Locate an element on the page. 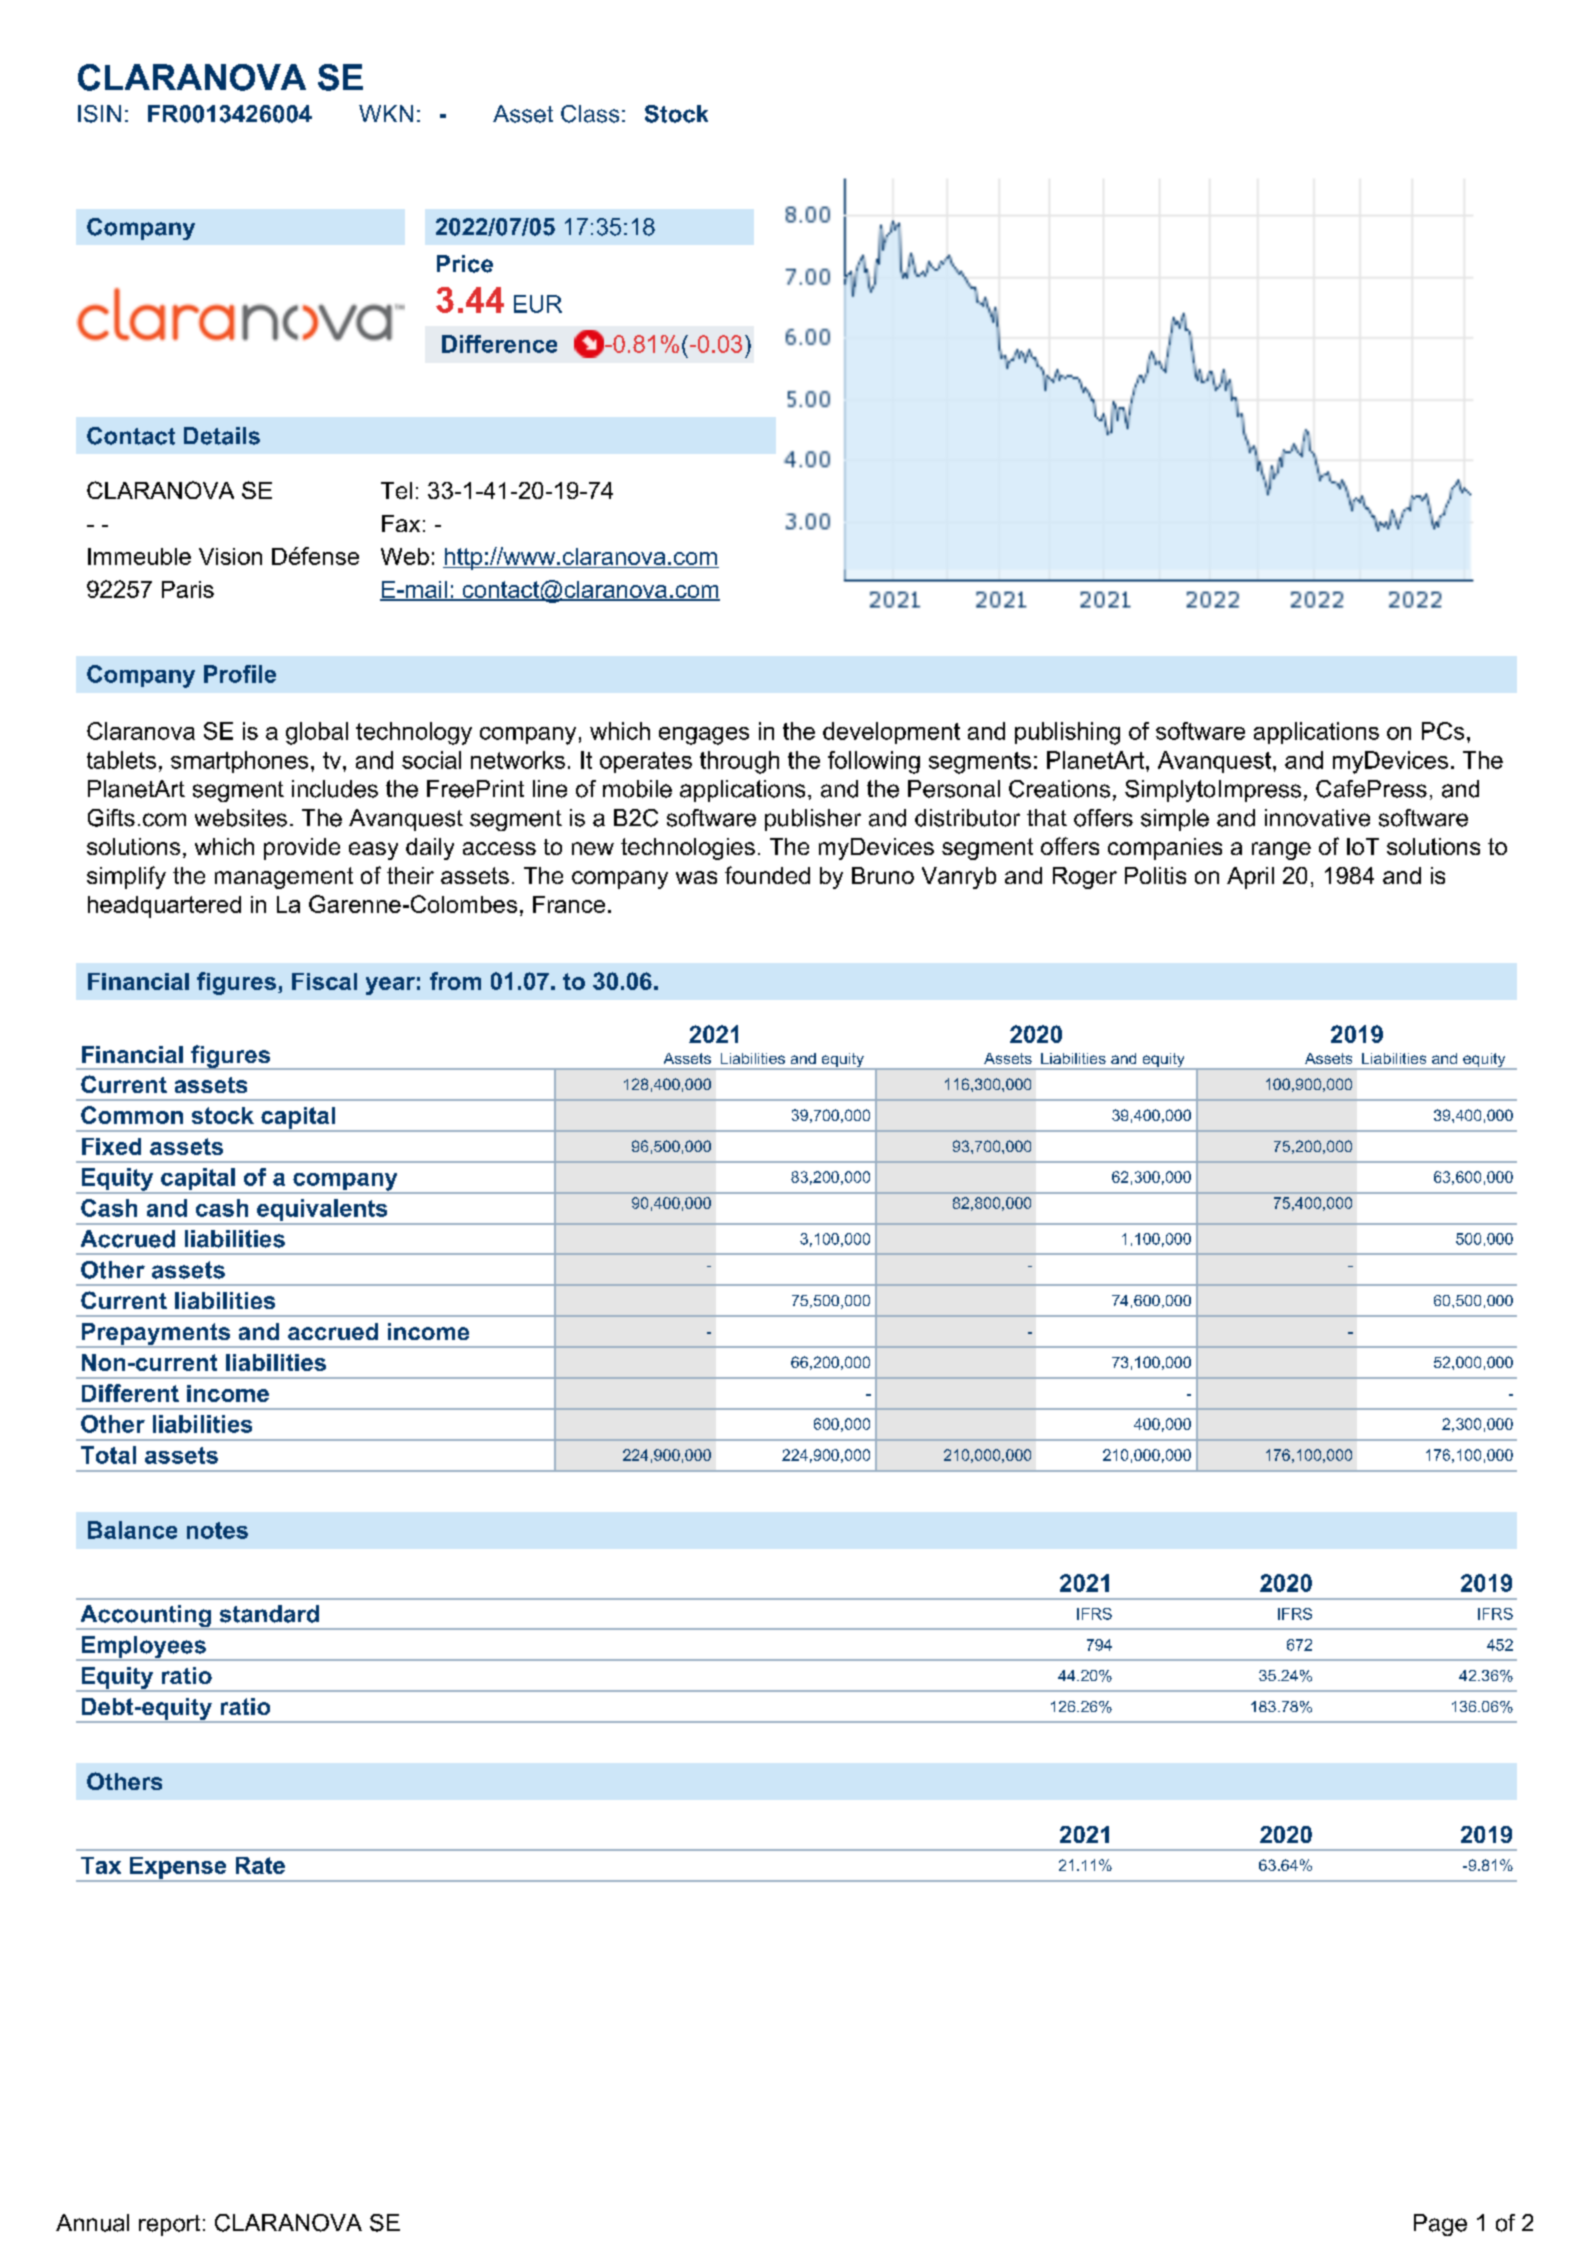 The height and width of the page is (2251, 1591). equivalents is located at coordinates (322, 1211).
